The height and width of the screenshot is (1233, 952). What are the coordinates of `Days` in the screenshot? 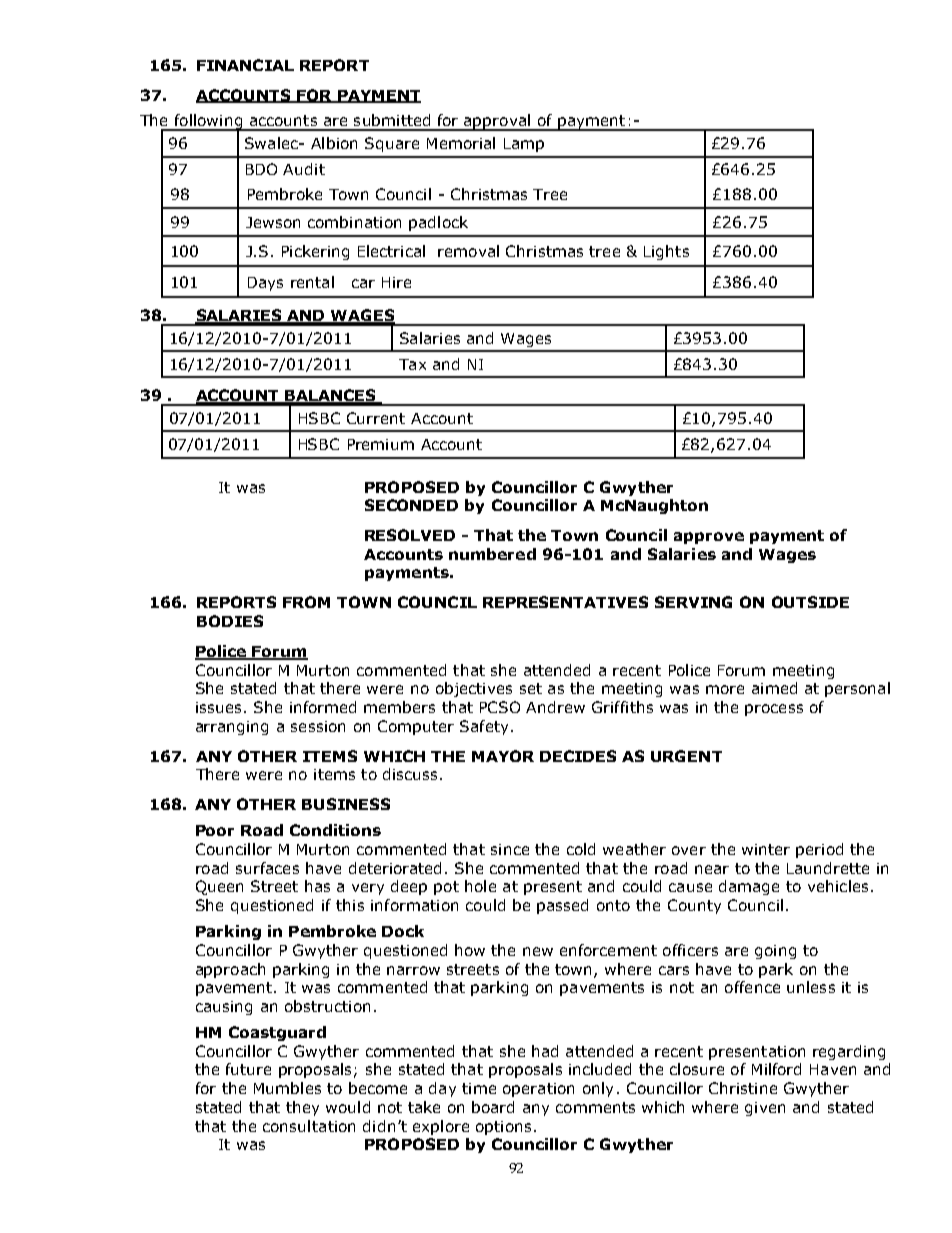 It's located at (265, 284).
